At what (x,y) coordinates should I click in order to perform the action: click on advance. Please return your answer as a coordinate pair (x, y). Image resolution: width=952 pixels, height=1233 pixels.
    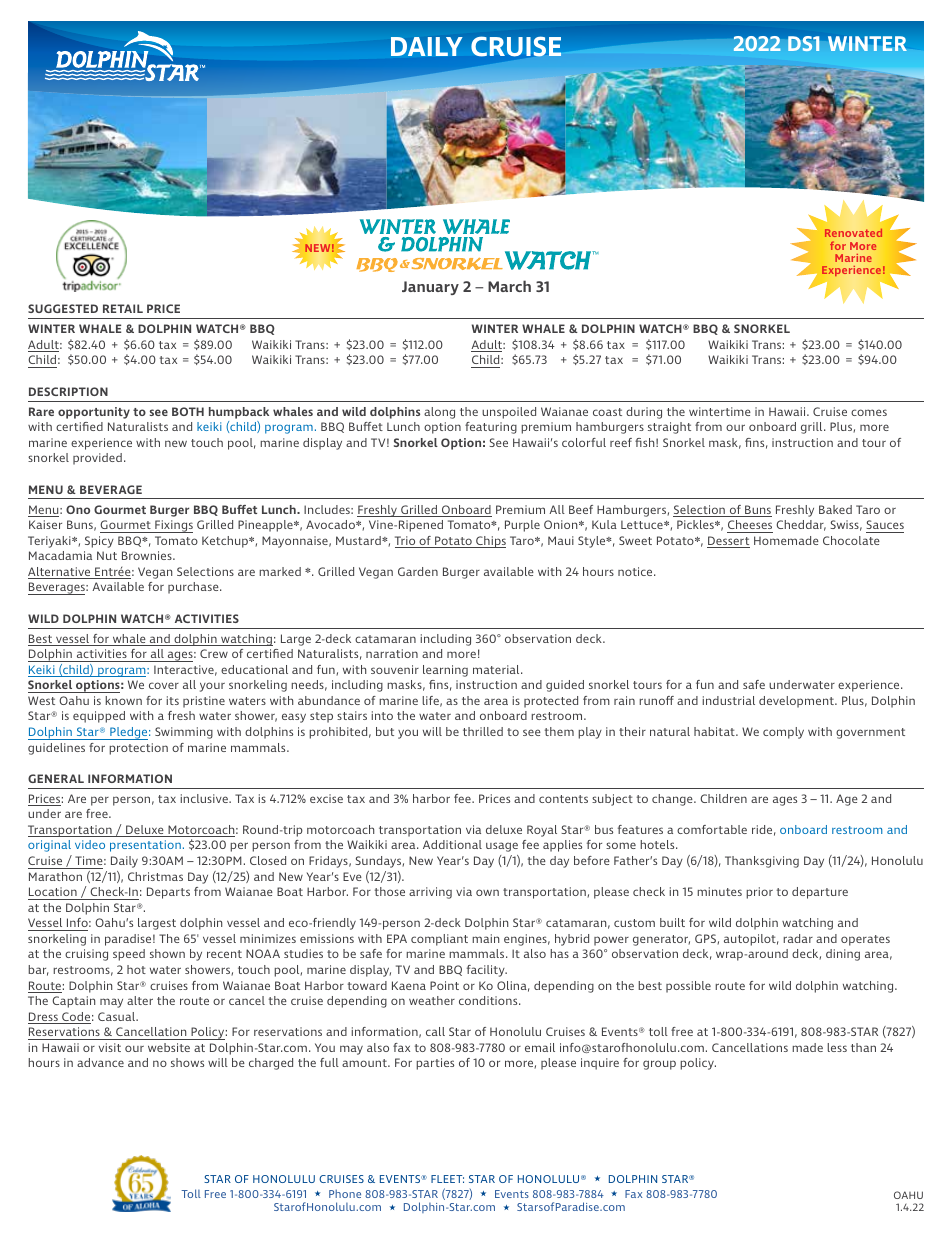
    Looking at the image, I should click on (100, 1062).
